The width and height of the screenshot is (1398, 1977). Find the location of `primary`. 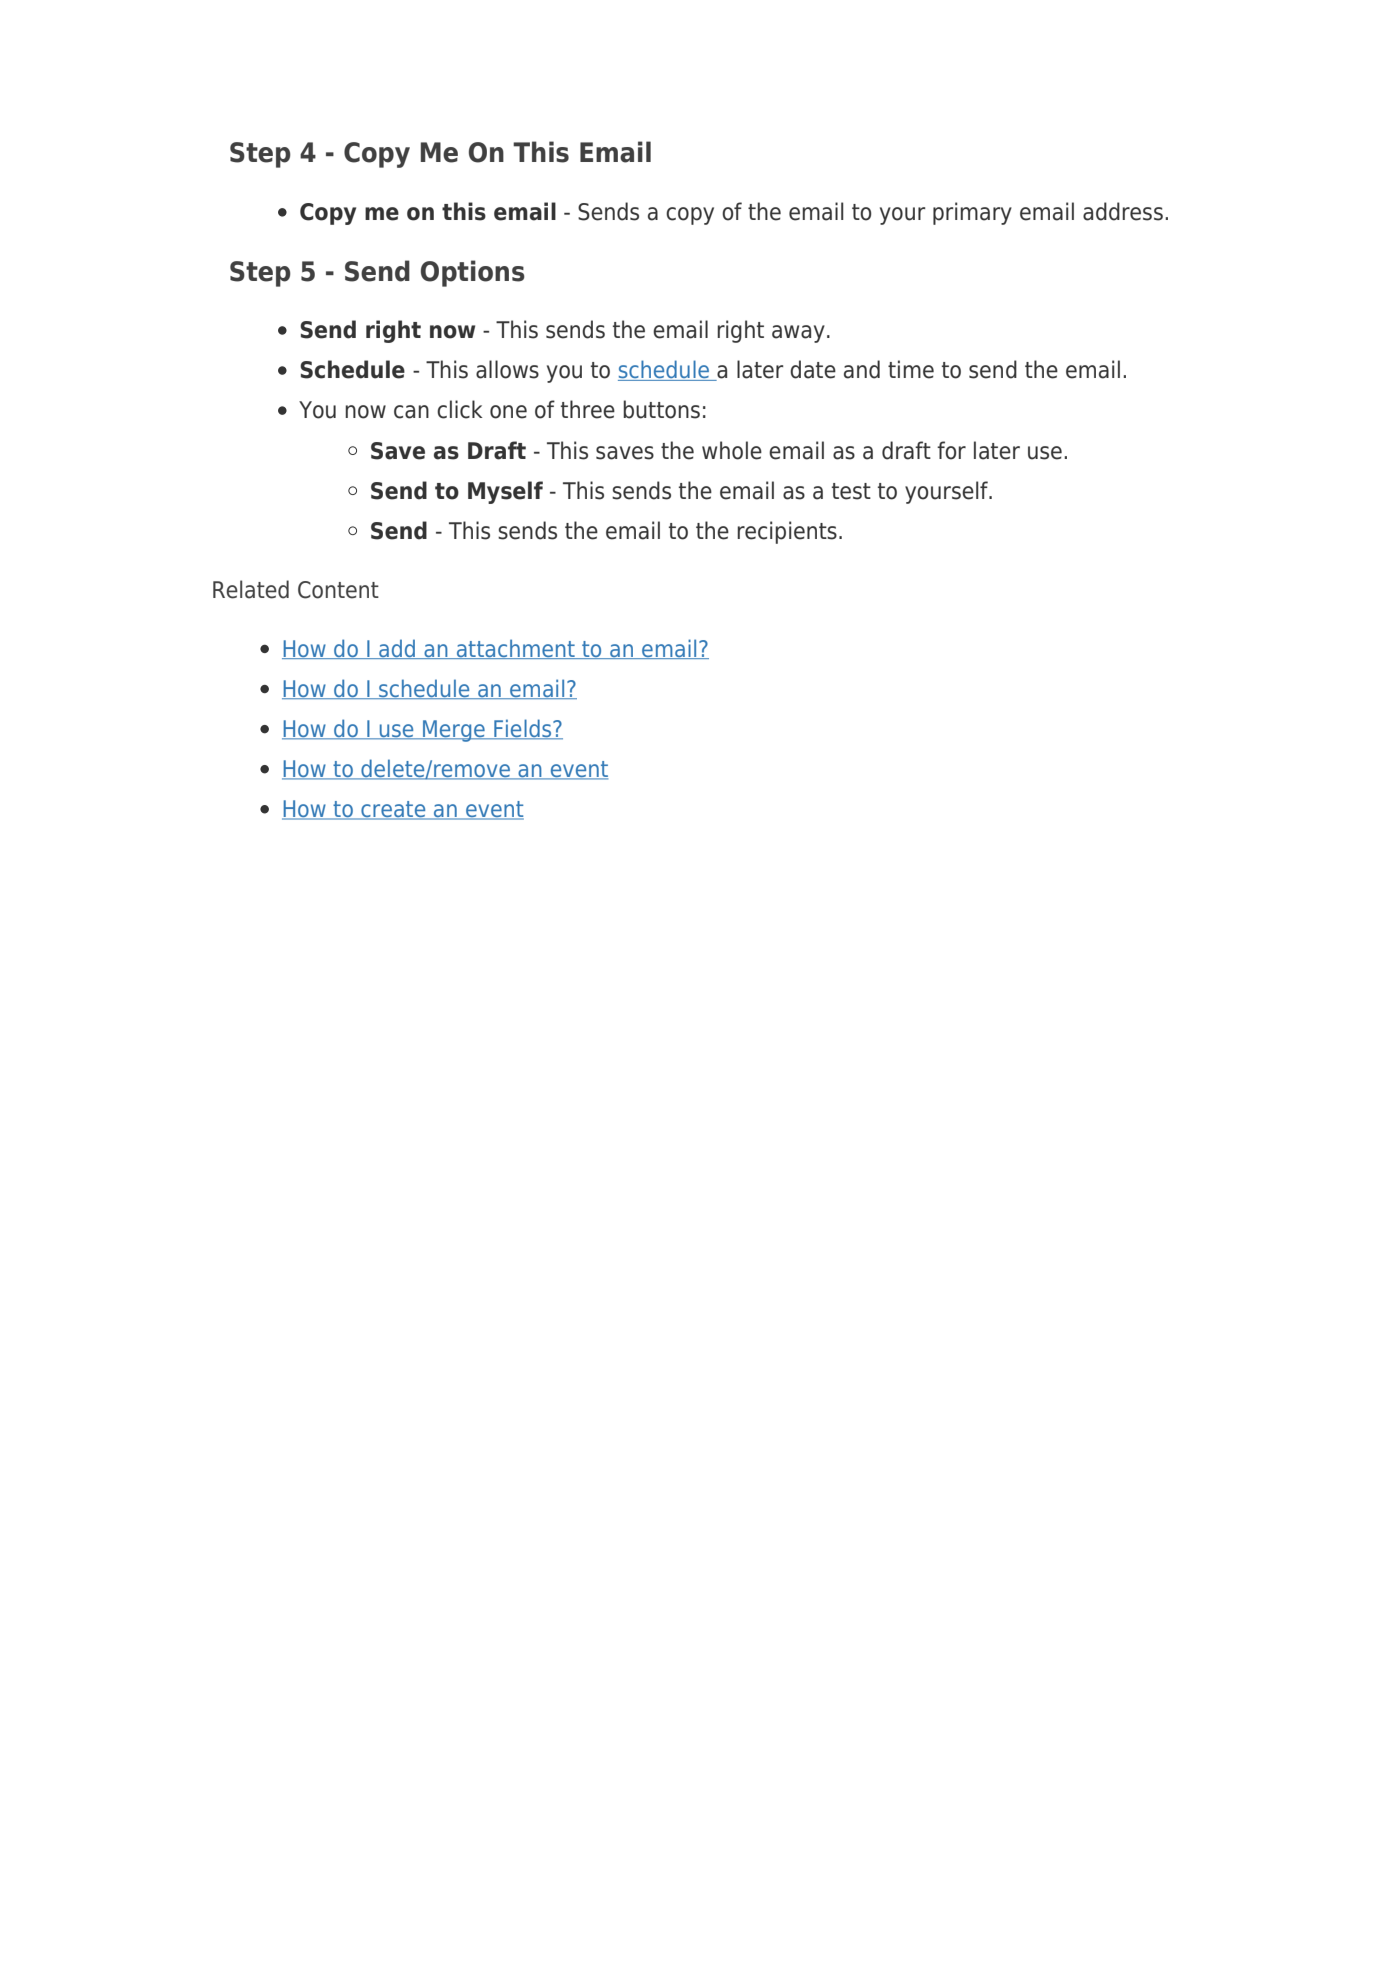

primary is located at coordinates (972, 213).
